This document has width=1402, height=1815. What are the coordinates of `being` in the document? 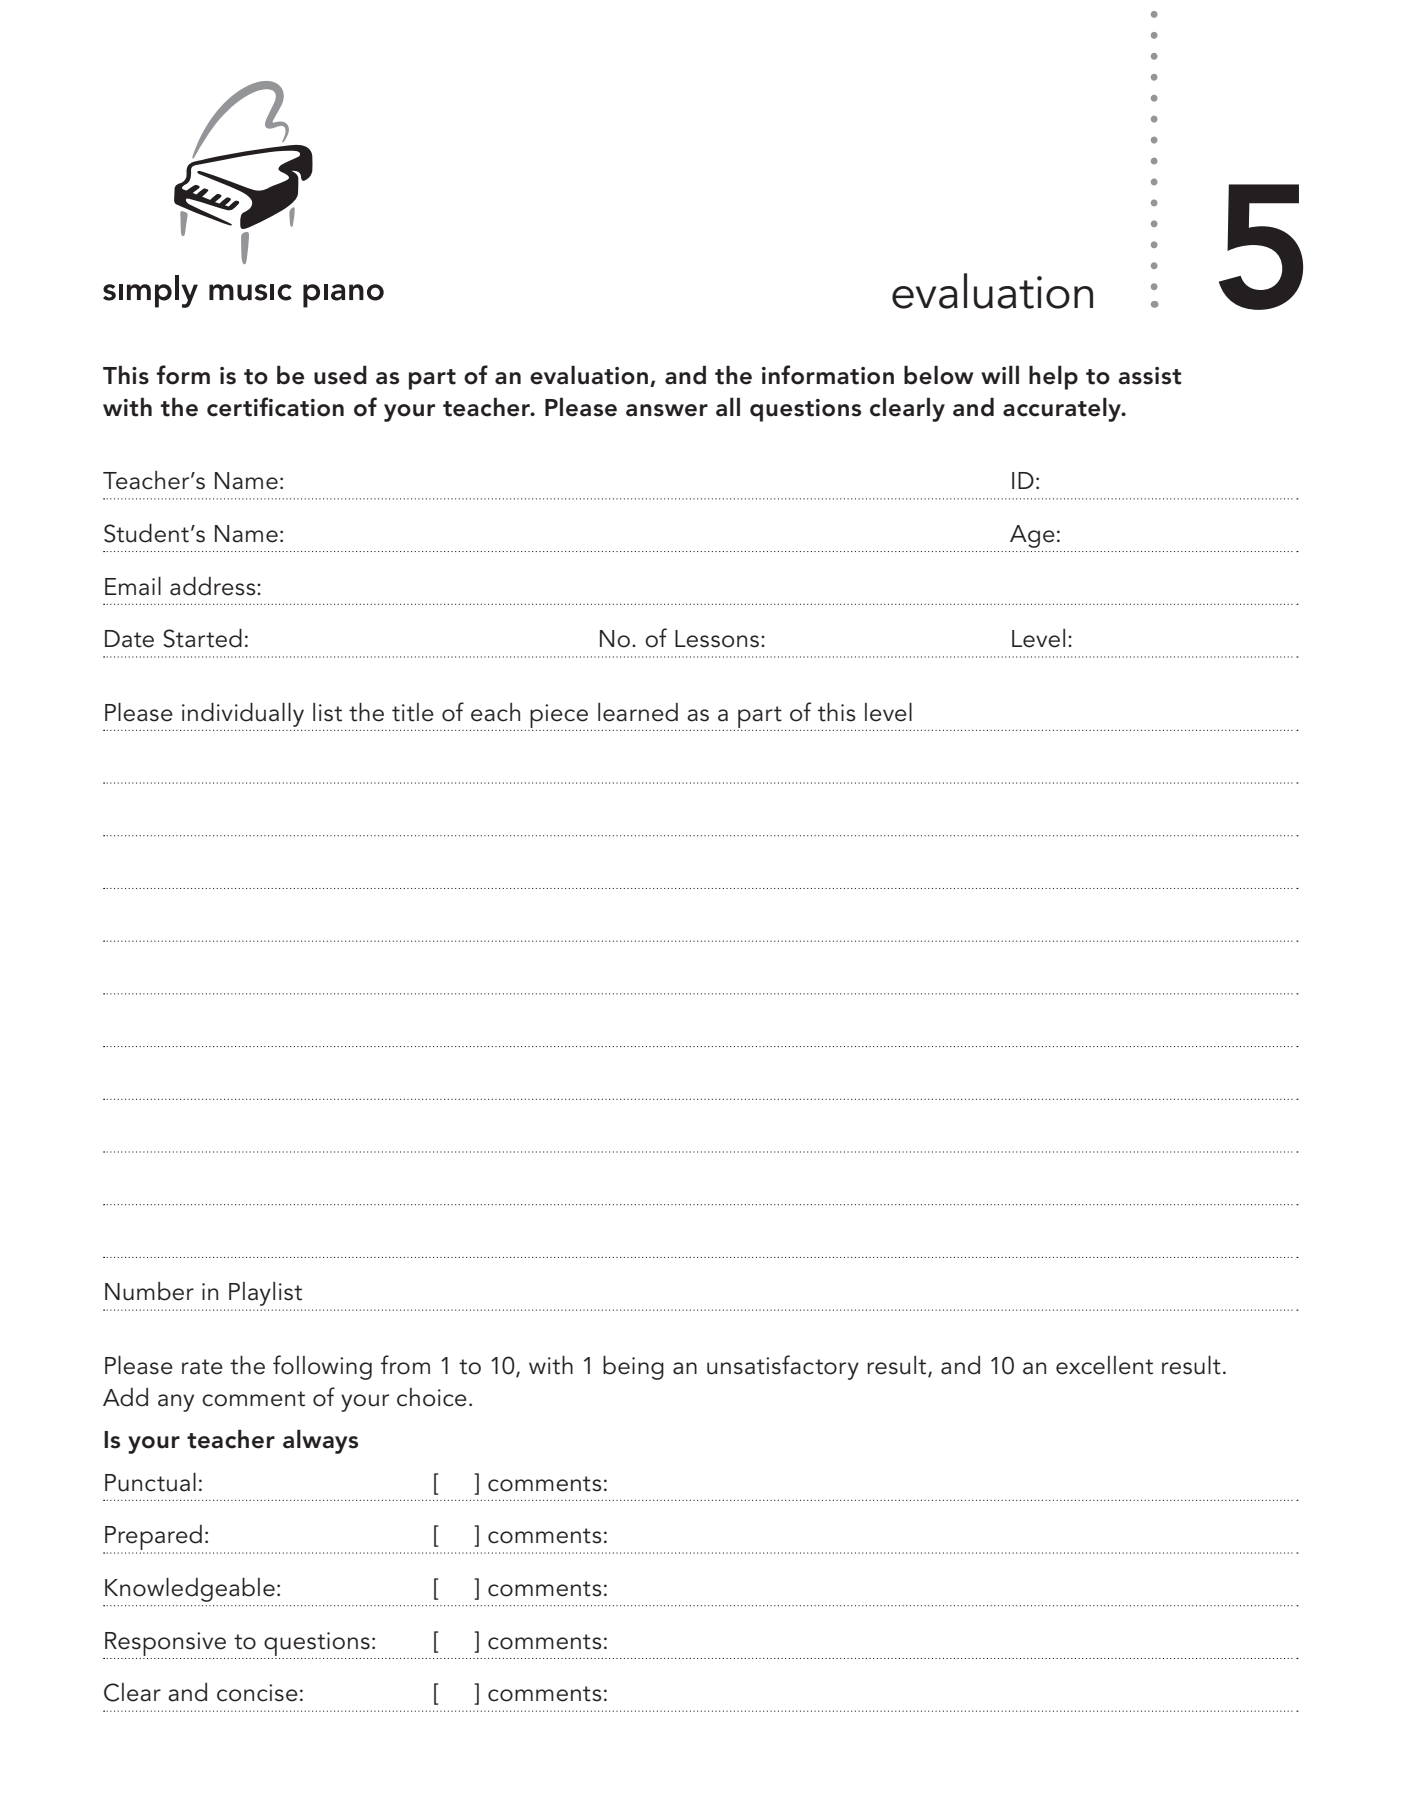 It's located at (633, 1368).
